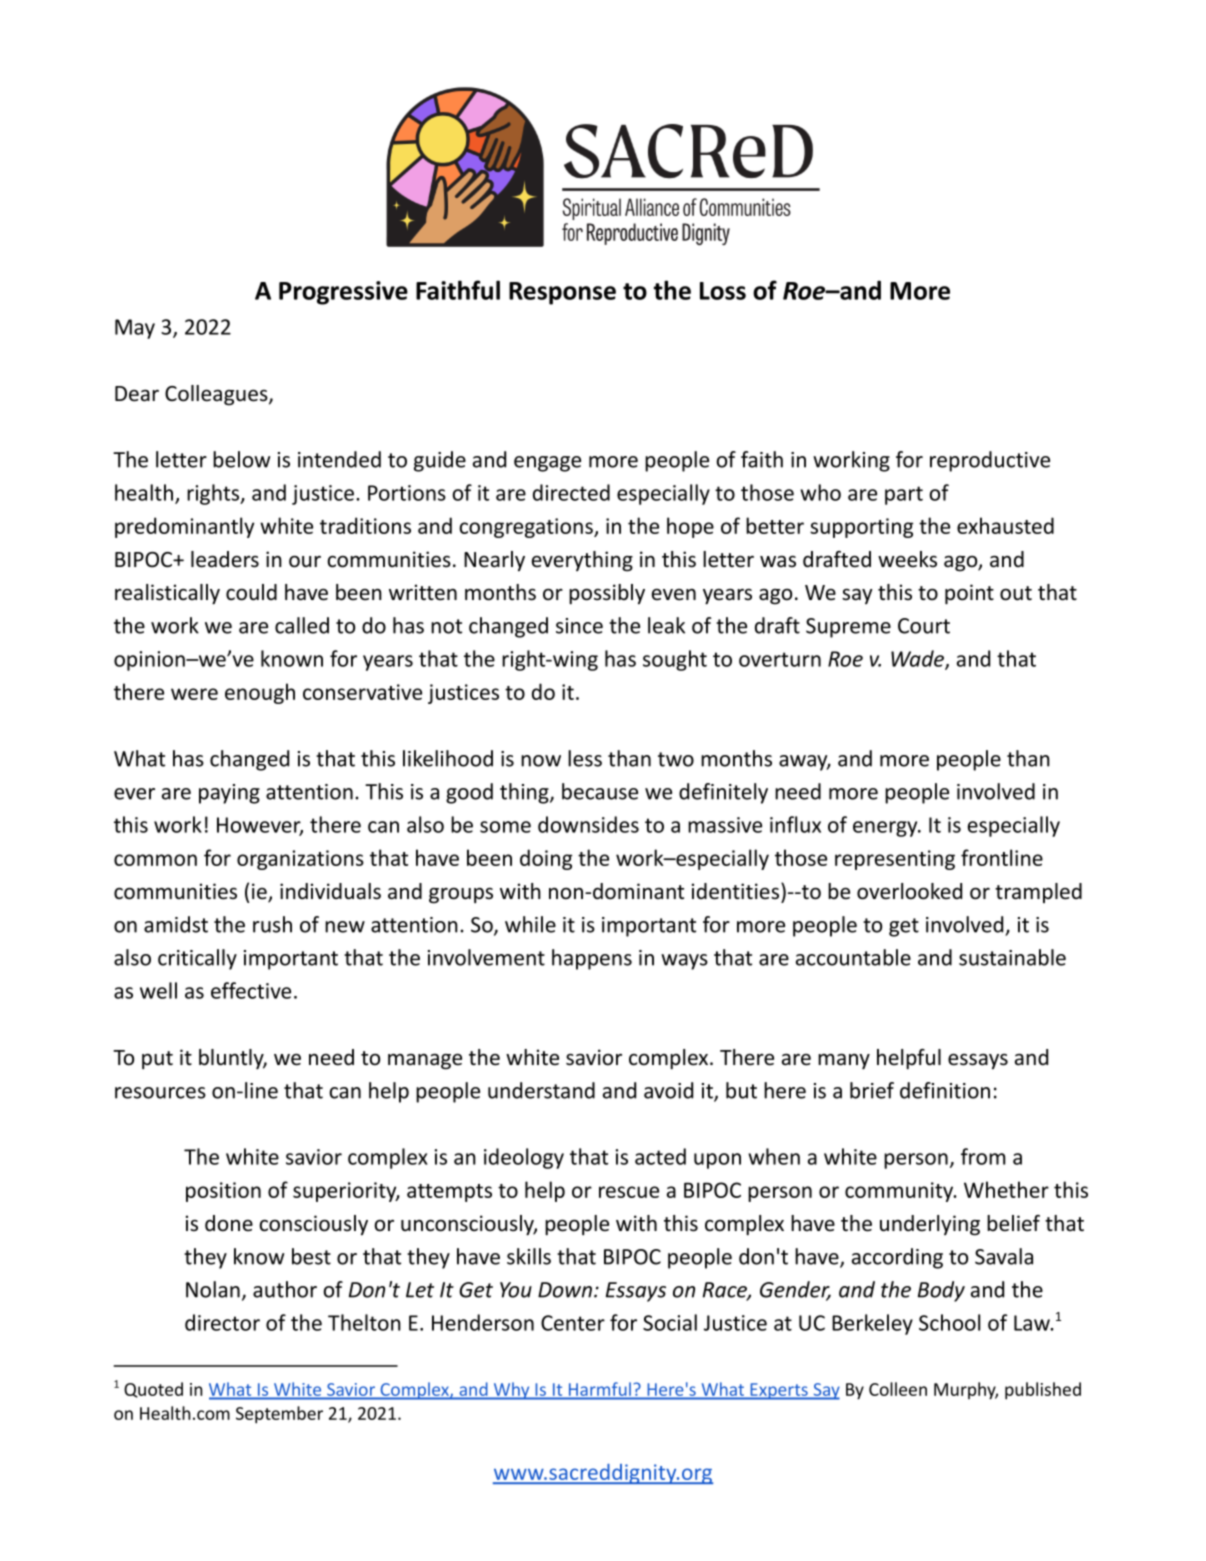 Image resolution: width=1206 pixels, height=1561 pixels. What do you see at coordinates (907, 559) in the screenshot?
I see `weeks` at bounding box center [907, 559].
